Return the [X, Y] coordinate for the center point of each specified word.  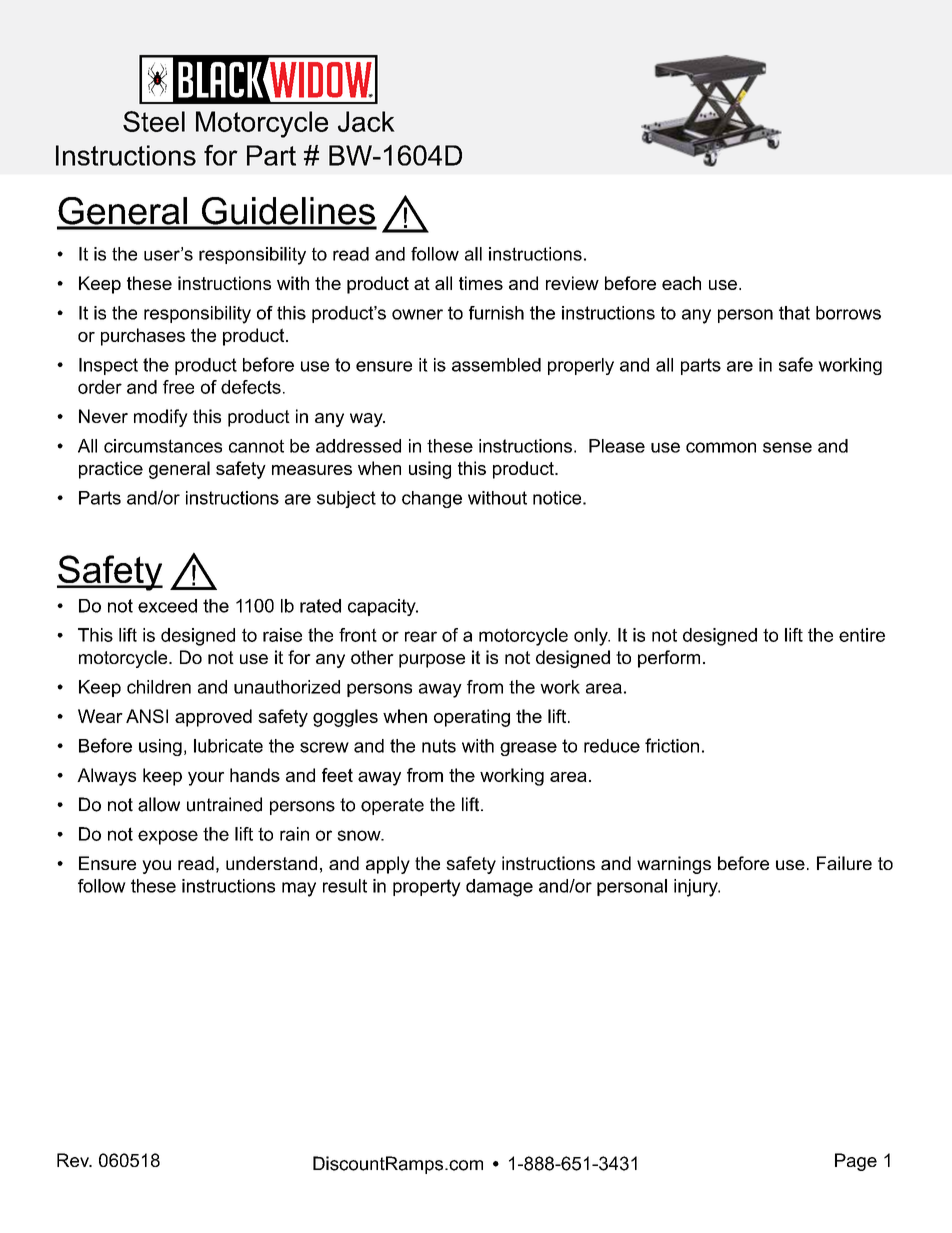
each [681, 283]
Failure [844, 863]
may [299, 889]
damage [499, 888]
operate [392, 806]
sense [787, 447]
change [432, 499]
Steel [154, 121]
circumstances [163, 446]
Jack [366, 121]
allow [159, 804]
